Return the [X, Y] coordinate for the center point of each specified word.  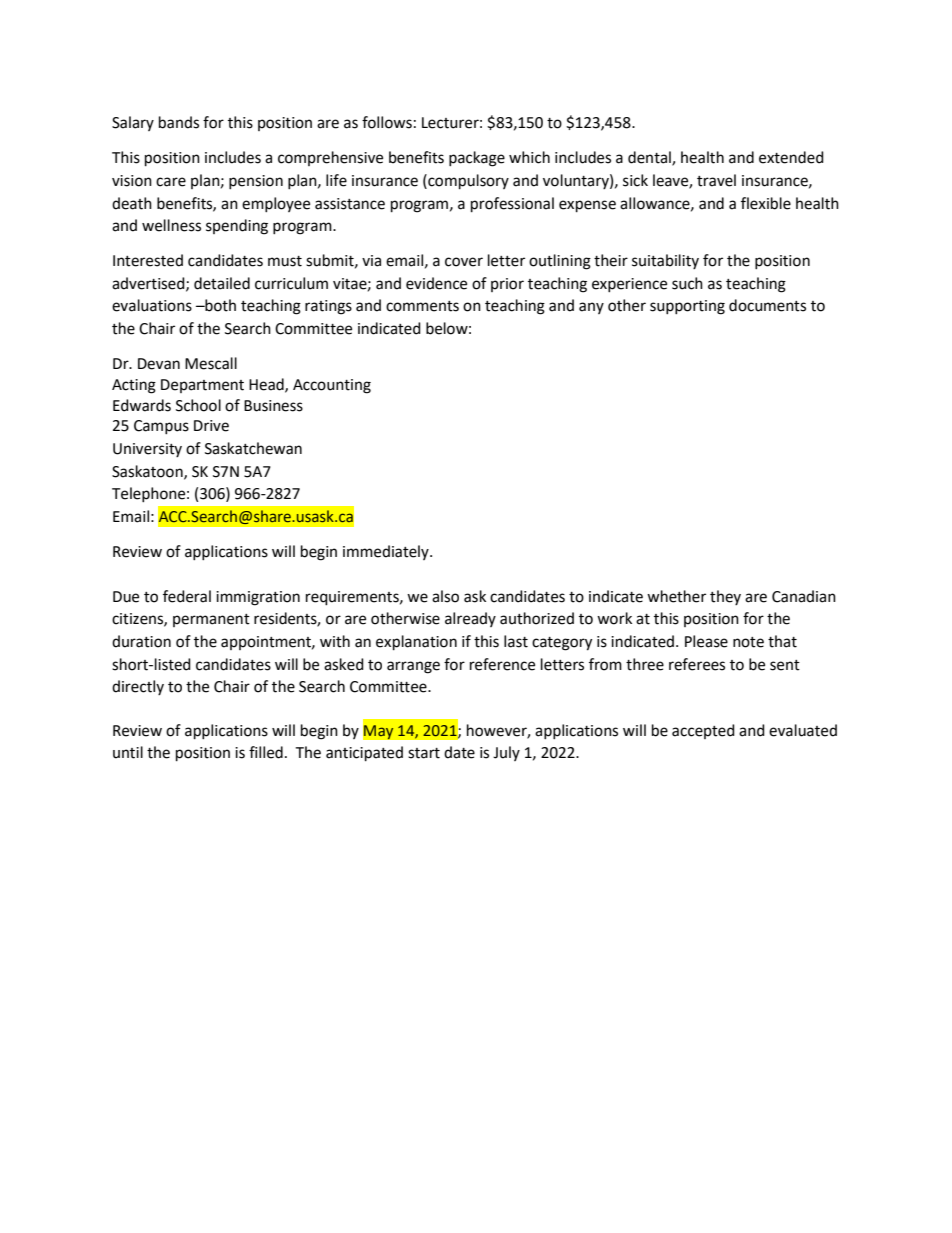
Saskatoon [148, 472]
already [470, 619]
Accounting [332, 386]
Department [202, 386]
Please [706, 641]
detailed [222, 283]
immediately [387, 552]
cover [464, 262]
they [725, 597]
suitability [665, 261]
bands [179, 122]
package [477, 159]
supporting [687, 307]
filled [266, 752]
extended [791, 157]
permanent [211, 620]
